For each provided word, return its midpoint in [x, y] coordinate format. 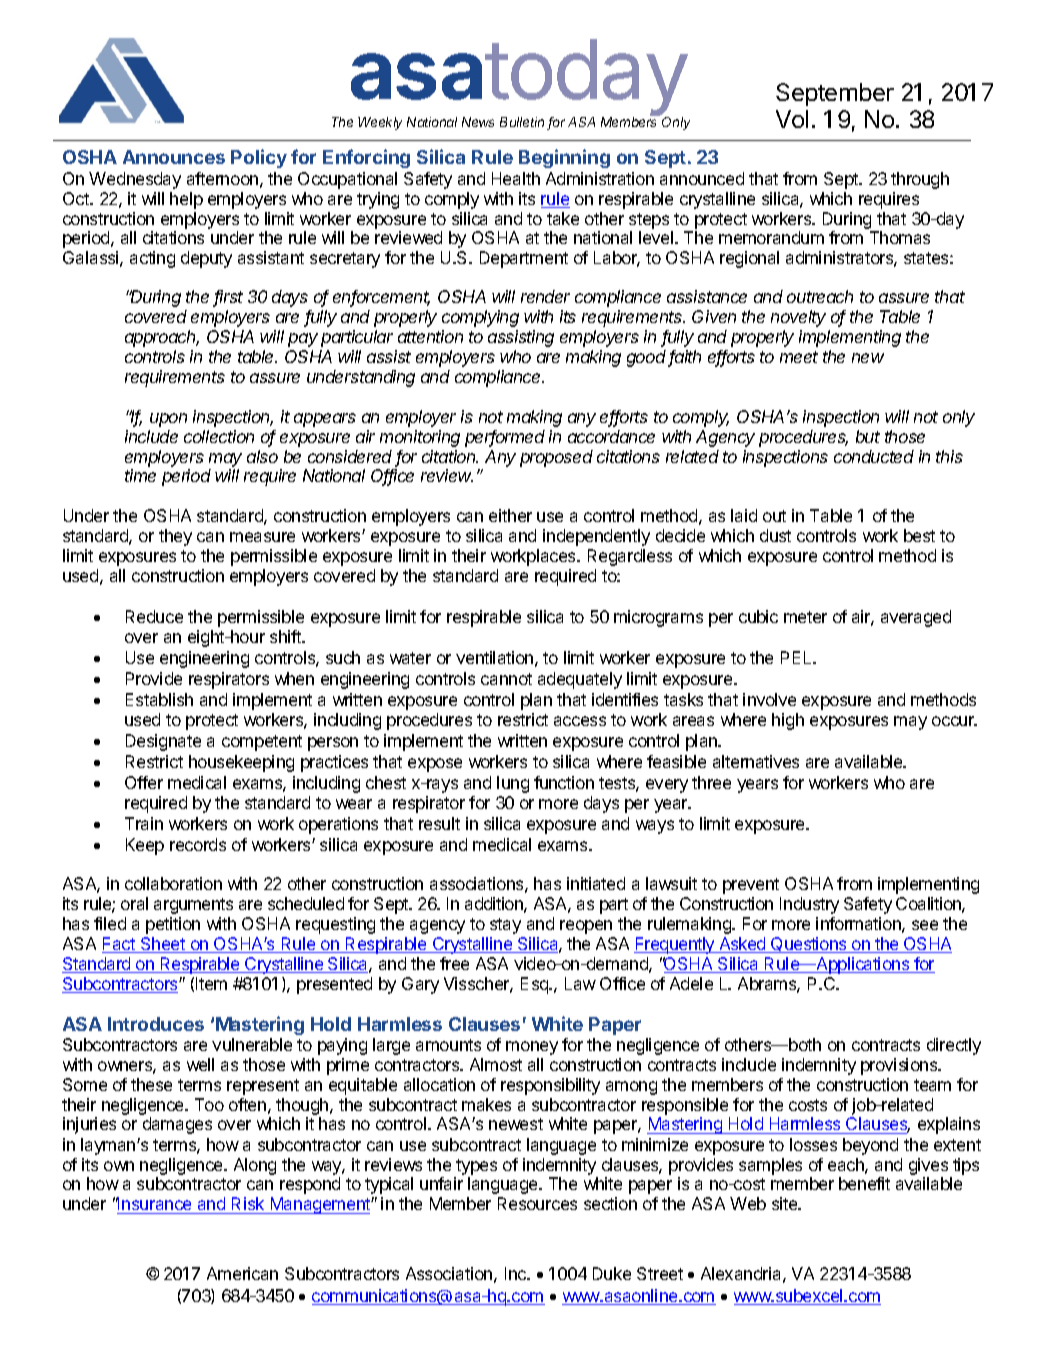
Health [516, 178]
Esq [535, 985]
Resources [537, 1203]
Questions [809, 945]
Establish [159, 699]
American [242, 1273]
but [868, 436]
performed [505, 438]
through [920, 180]
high [788, 721]
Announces [174, 157]
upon [168, 420]
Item [211, 983]
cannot [506, 679]
